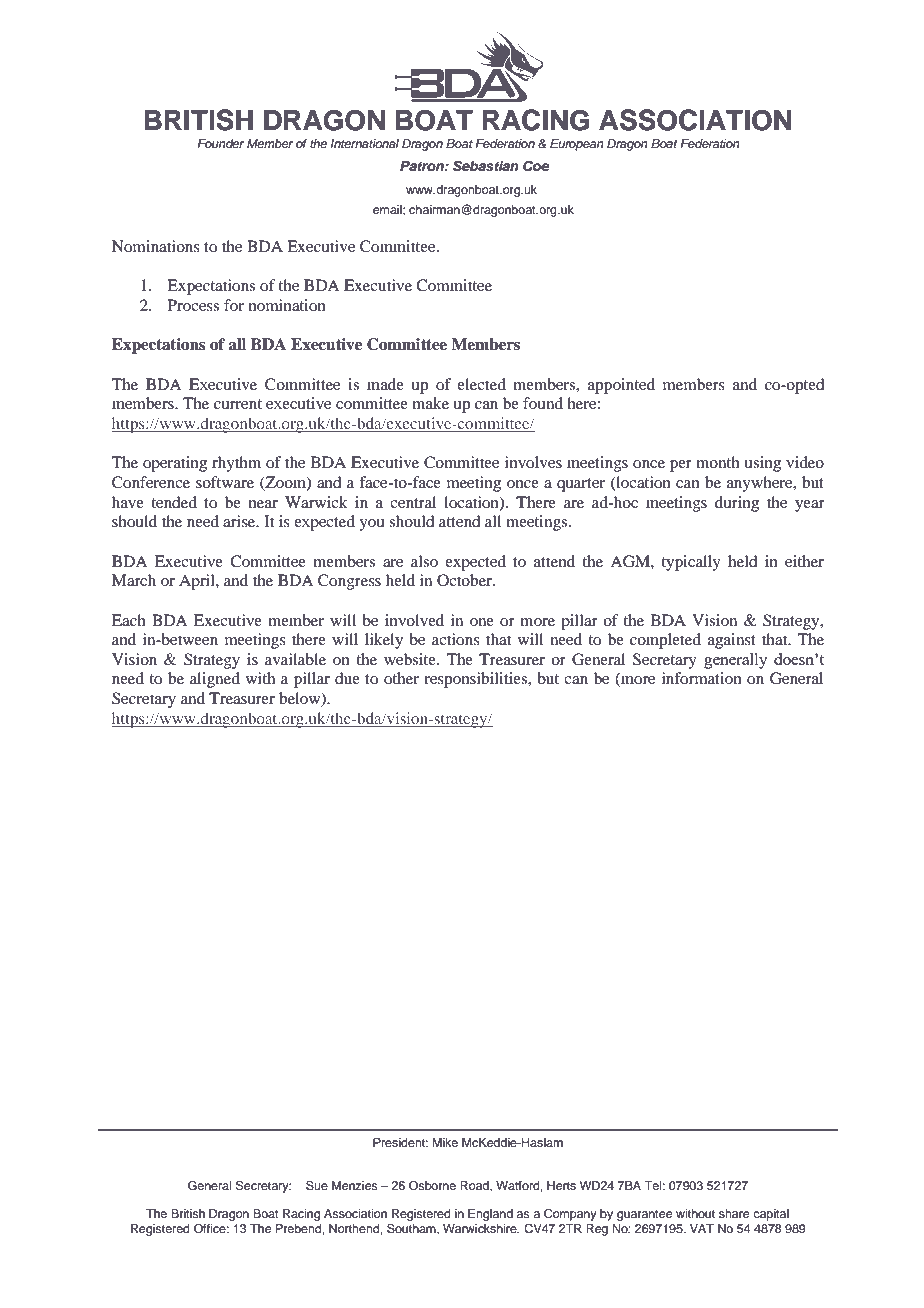 The height and width of the screenshot is (1308, 924). Describe the element at coordinates (215, 680) in the screenshot. I see `aligned` at that location.
